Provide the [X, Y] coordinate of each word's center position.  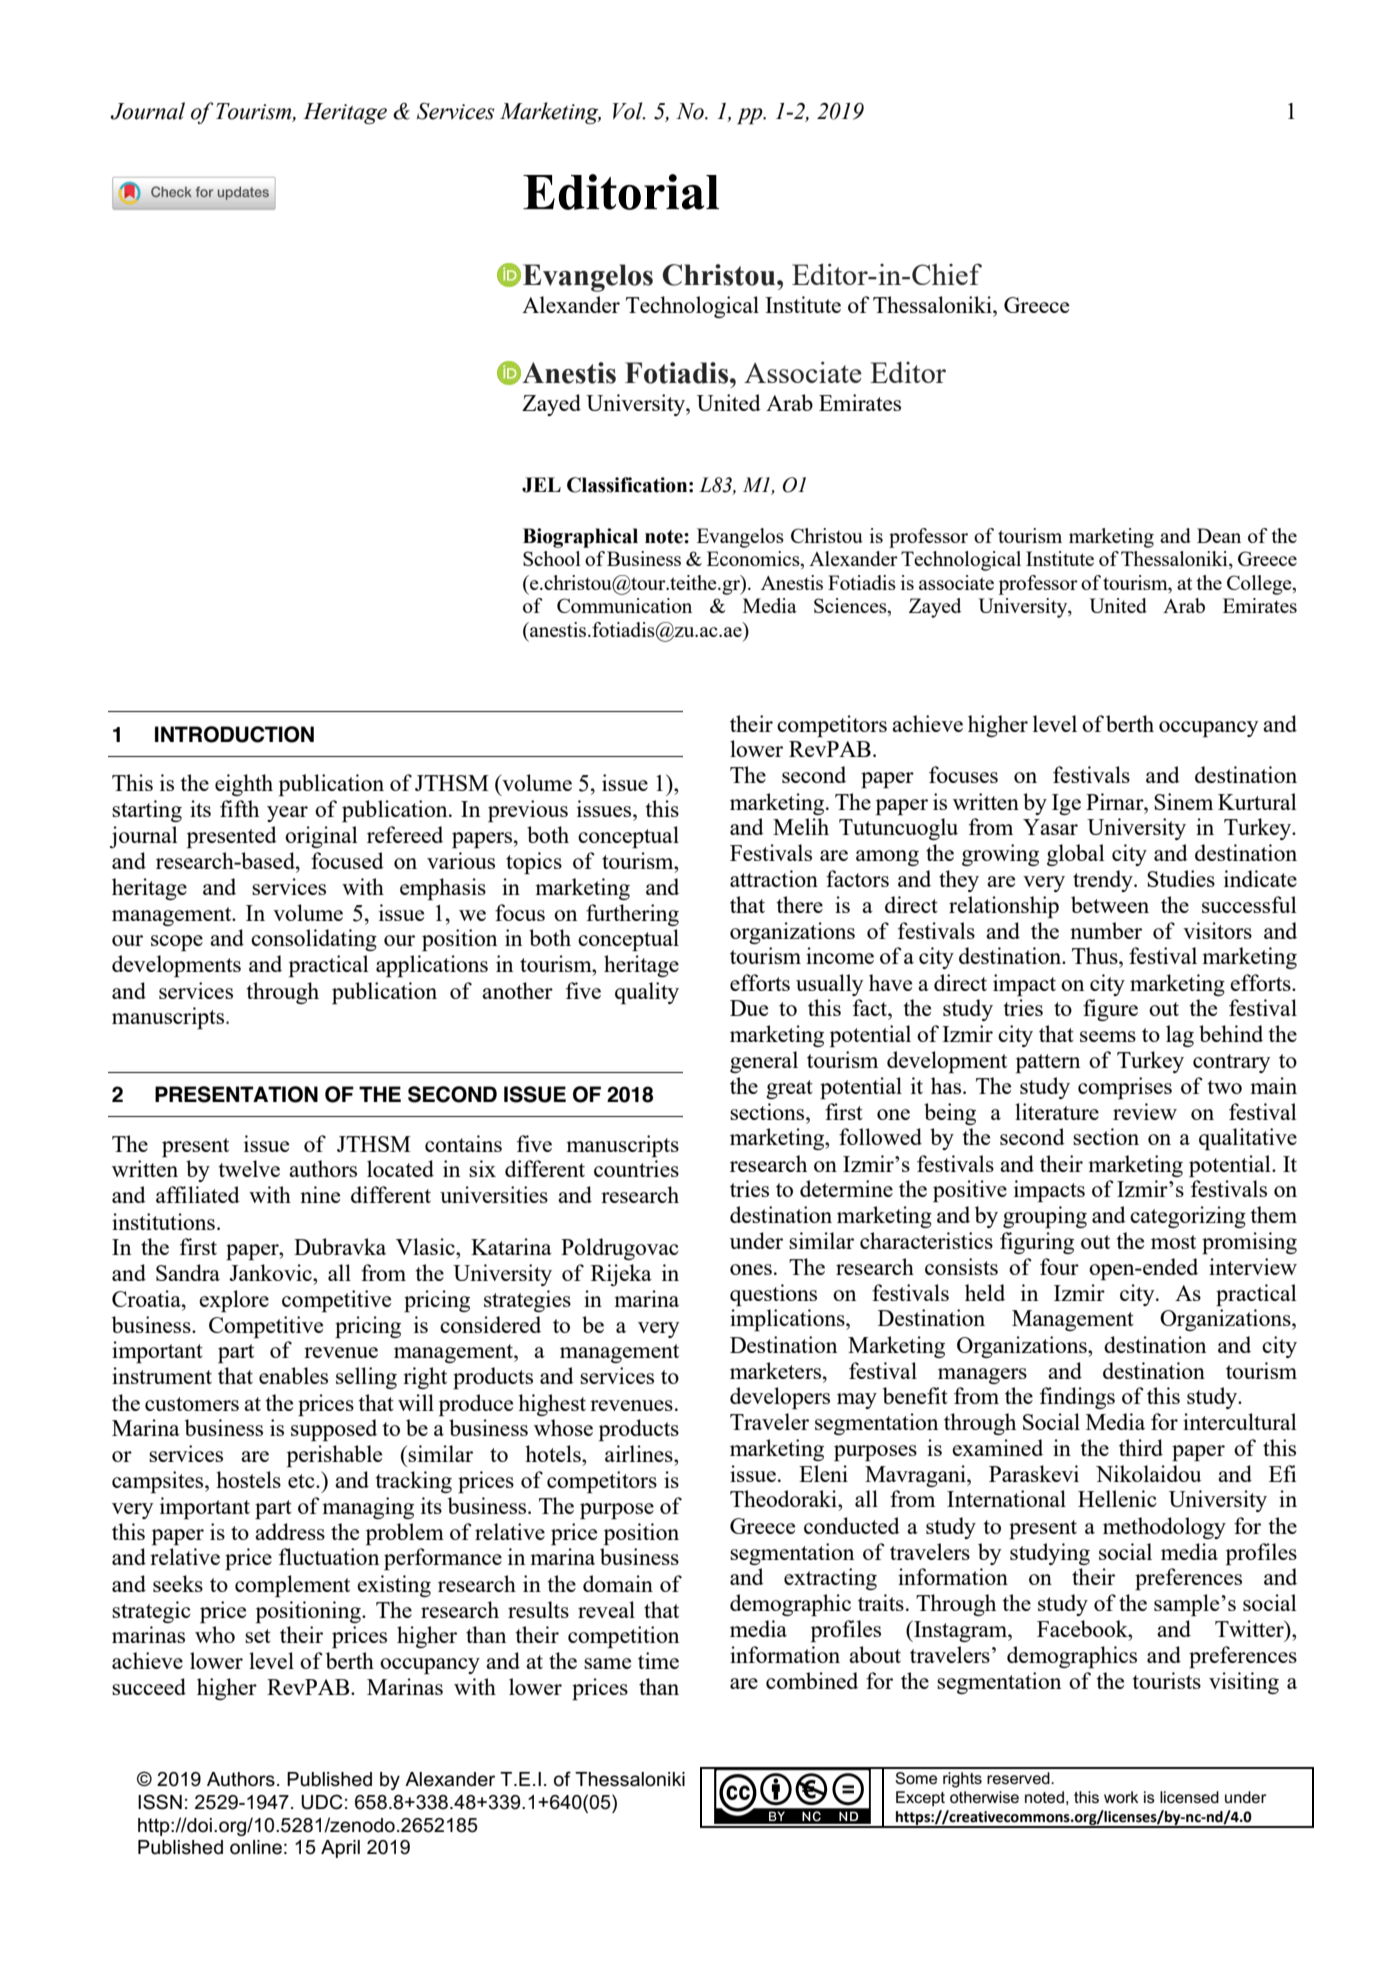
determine [846, 1188]
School [552, 558]
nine [320, 1194]
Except [920, 1799]
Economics [754, 560]
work [1121, 1797]
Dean [1219, 535]
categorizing [1188, 1217]
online [256, 1847]
